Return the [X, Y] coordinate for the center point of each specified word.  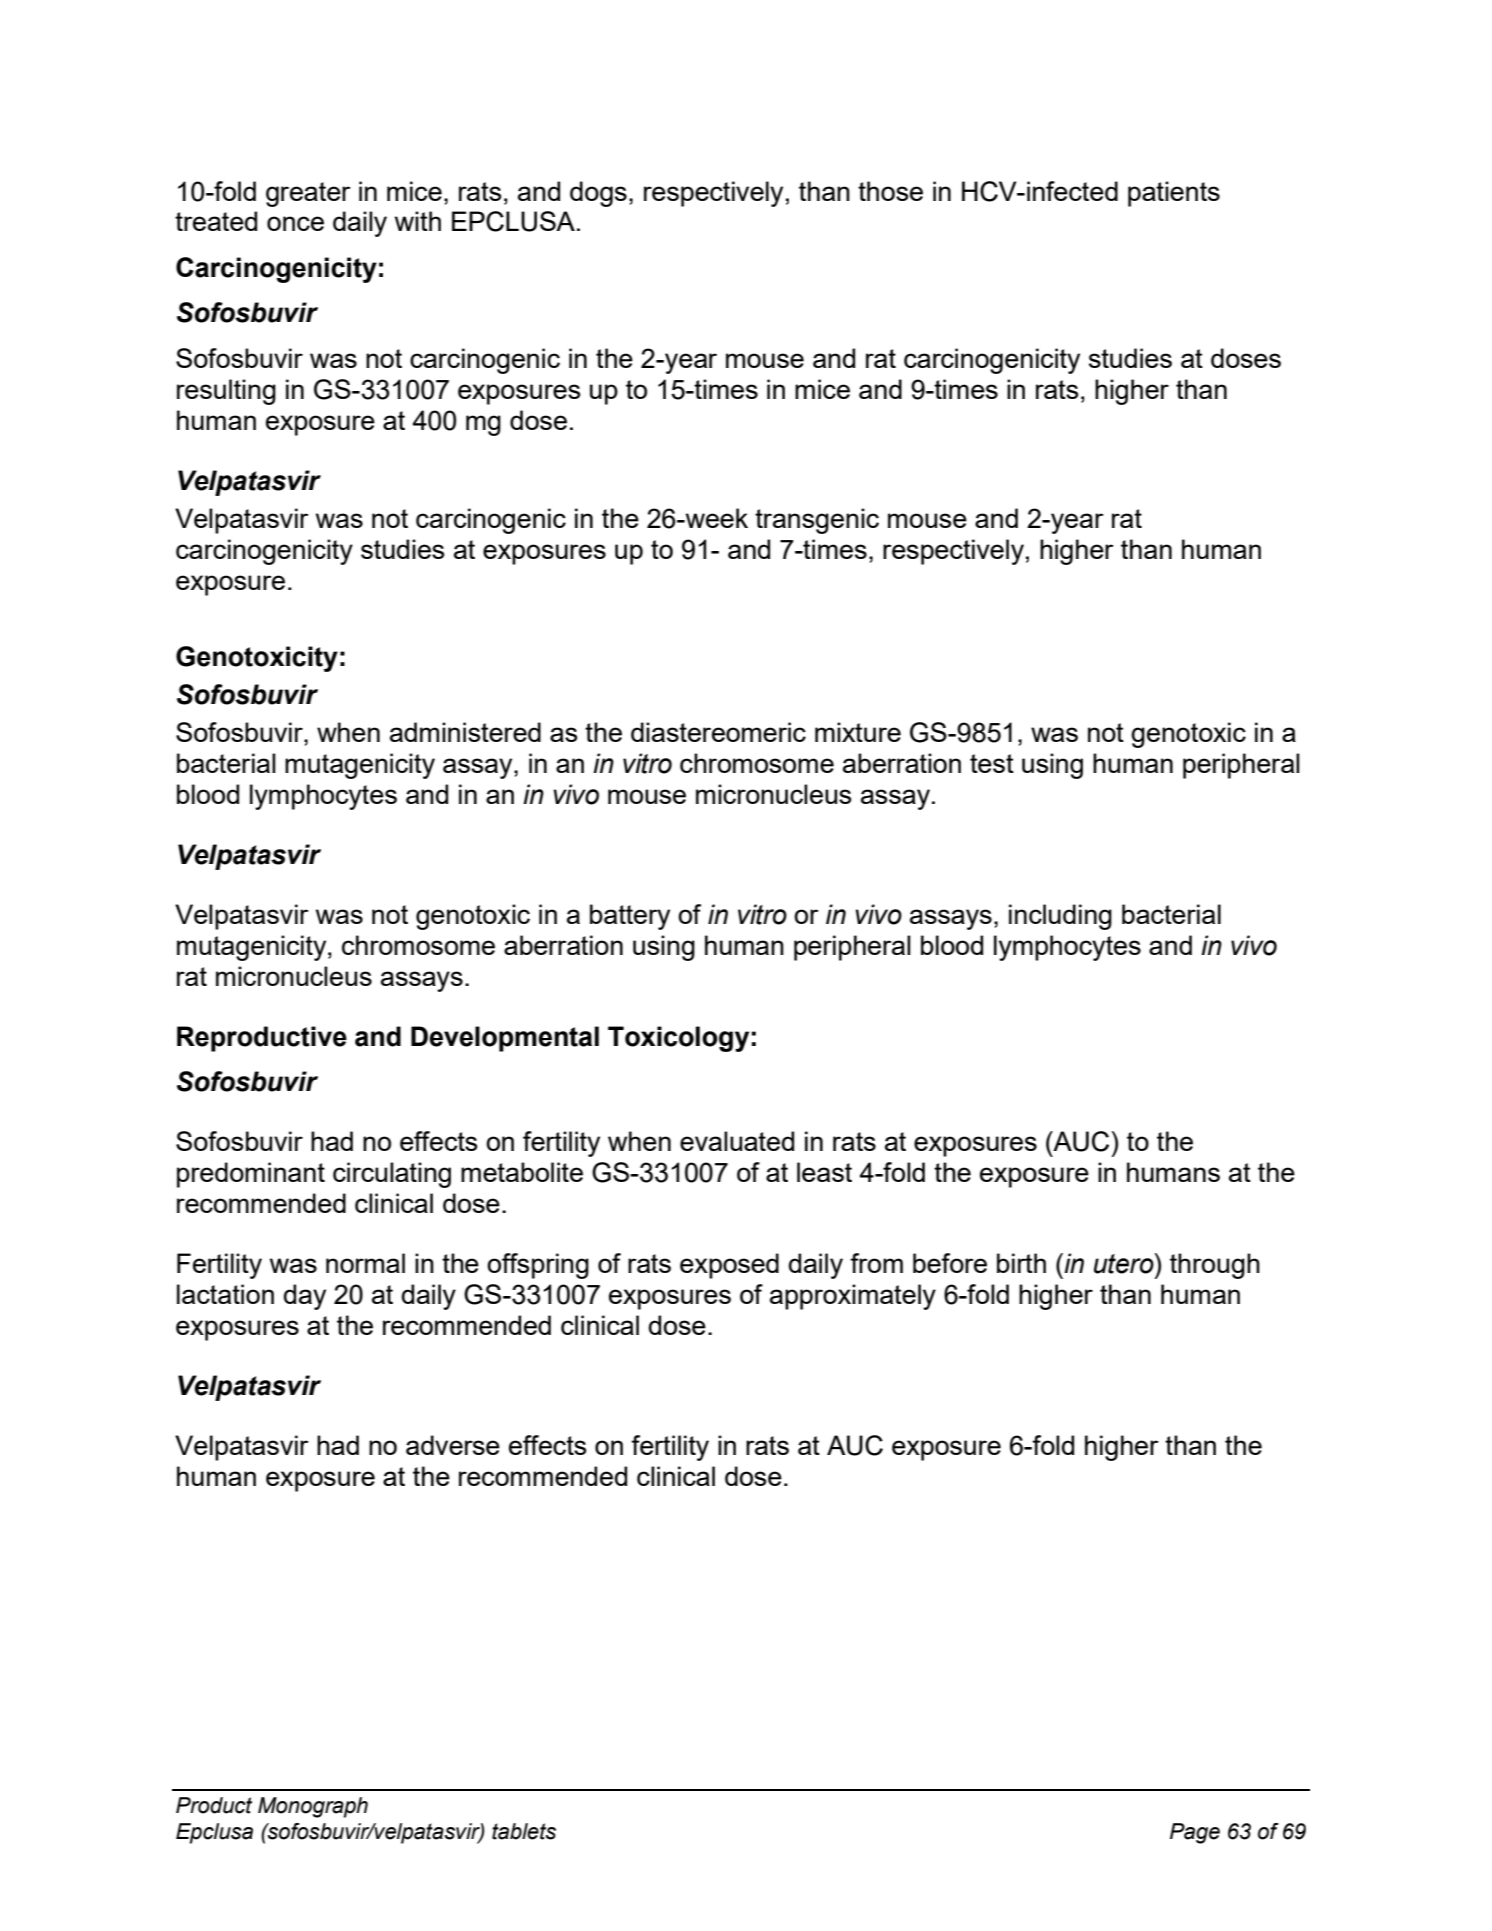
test [992, 763]
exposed [729, 1266]
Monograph [313, 1807]
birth [1021, 1263]
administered [465, 732]
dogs [598, 194]
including [1060, 917]
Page [1195, 1833]
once [295, 223]
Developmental [505, 1039]
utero [1125, 1263]
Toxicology [678, 1039]
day [305, 1297]
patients [1174, 194]
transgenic [817, 521]
